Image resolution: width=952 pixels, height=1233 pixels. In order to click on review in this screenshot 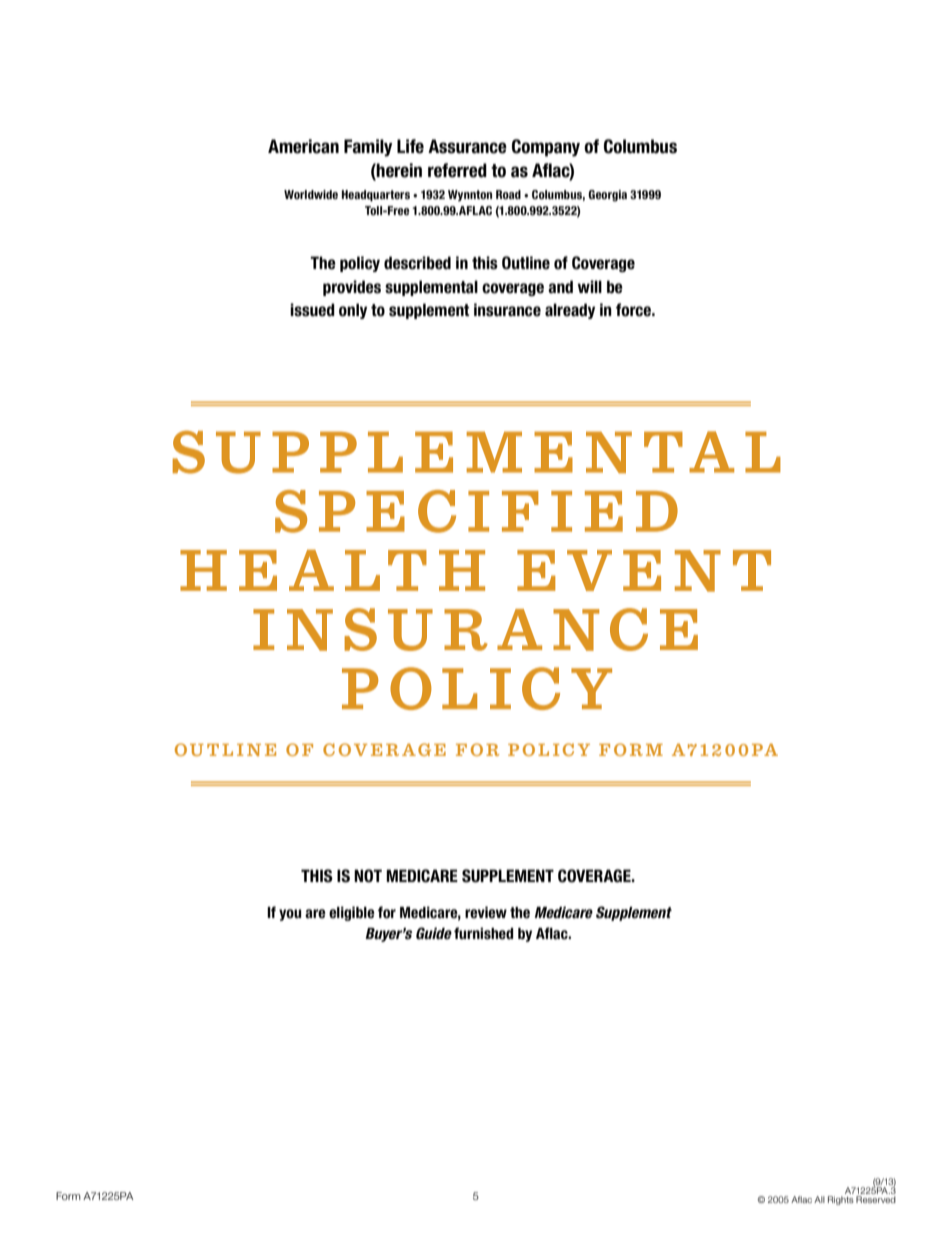, I will do `click(486, 912)`.
